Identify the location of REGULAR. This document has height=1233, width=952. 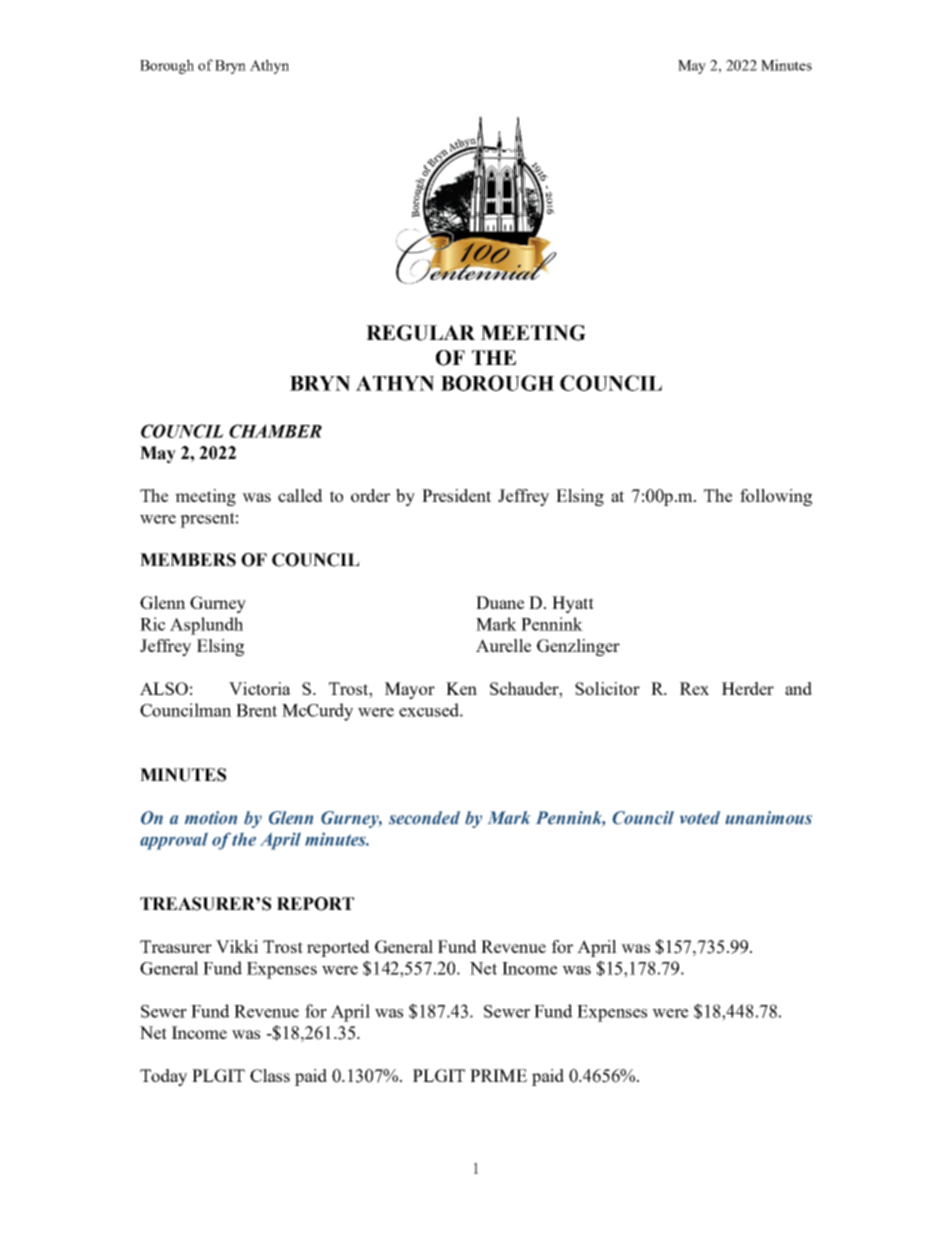
(420, 333).
